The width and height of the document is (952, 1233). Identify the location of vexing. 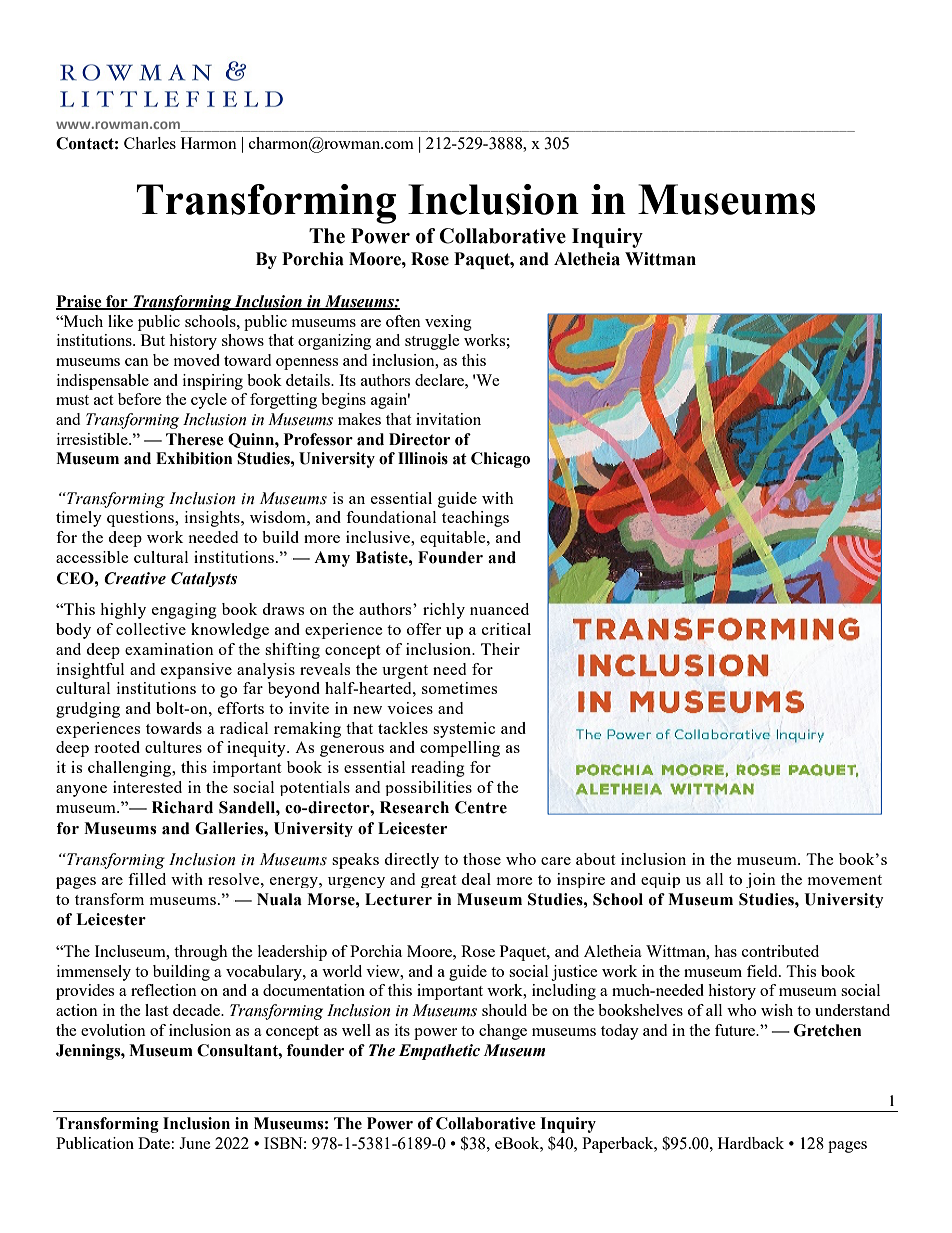
(448, 323).
